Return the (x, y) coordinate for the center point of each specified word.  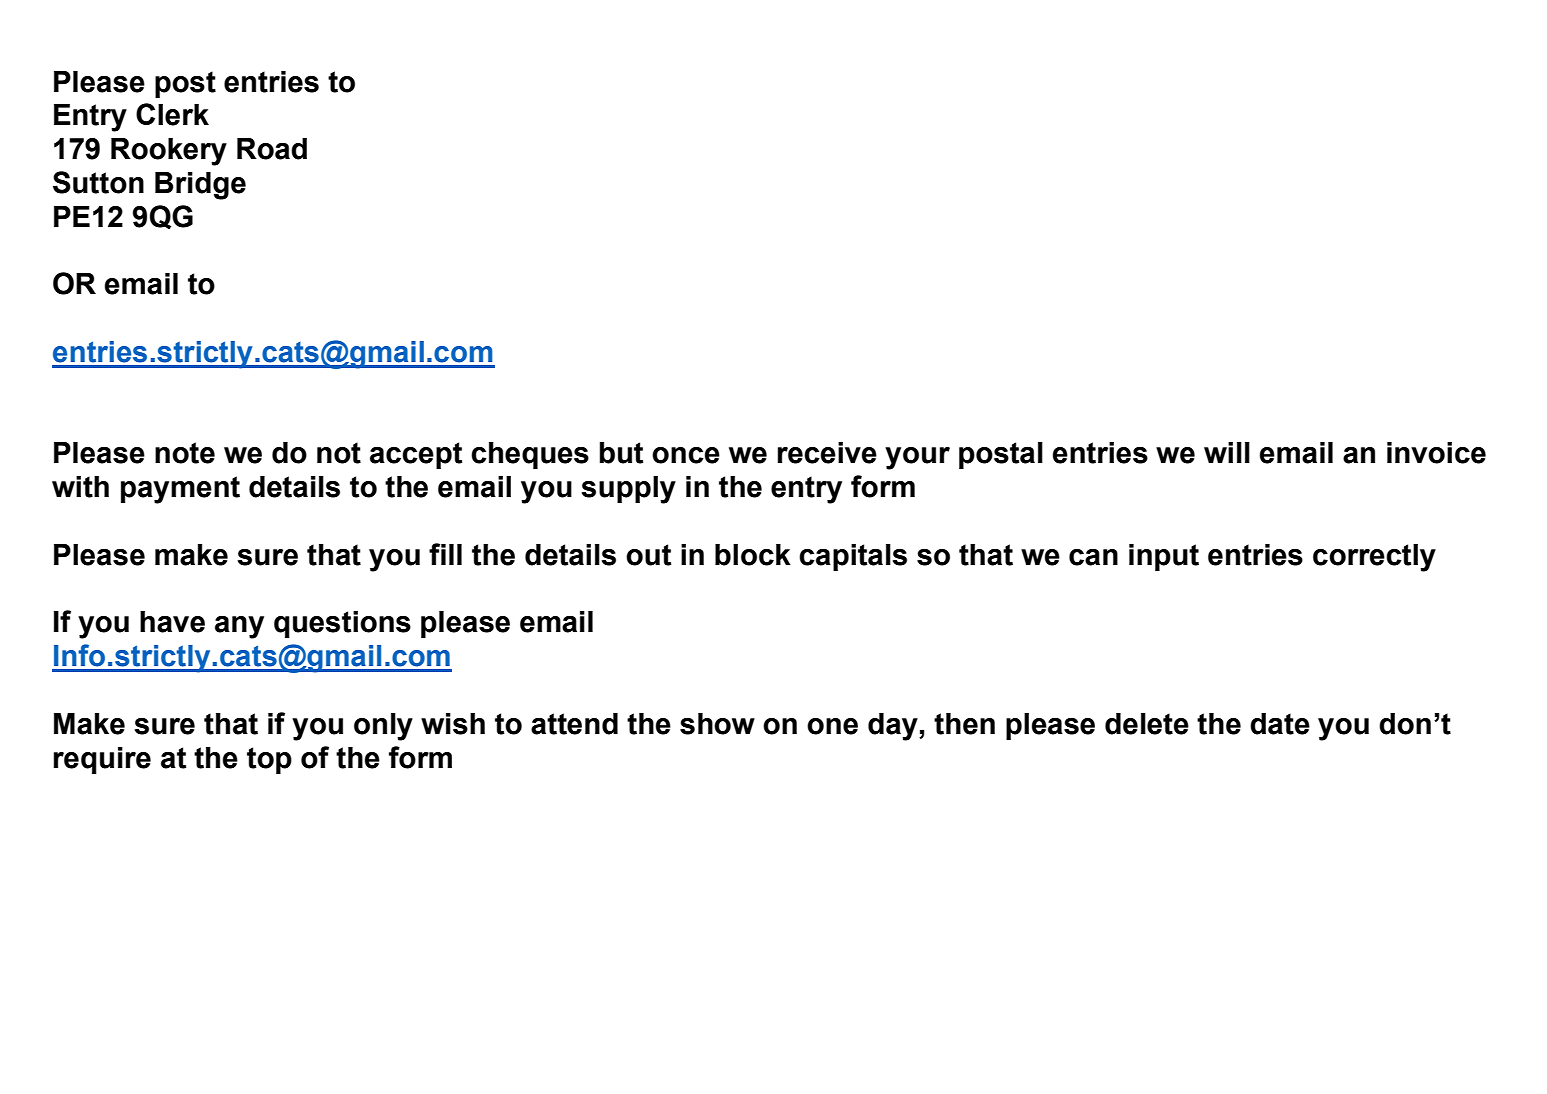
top (269, 760)
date (1280, 724)
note (185, 453)
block (753, 555)
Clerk (172, 114)
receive (827, 453)
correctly (1374, 558)
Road (272, 149)
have (172, 622)
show (717, 724)
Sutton (98, 182)
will (1227, 452)
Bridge (200, 186)
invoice (1436, 453)
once (686, 455)
